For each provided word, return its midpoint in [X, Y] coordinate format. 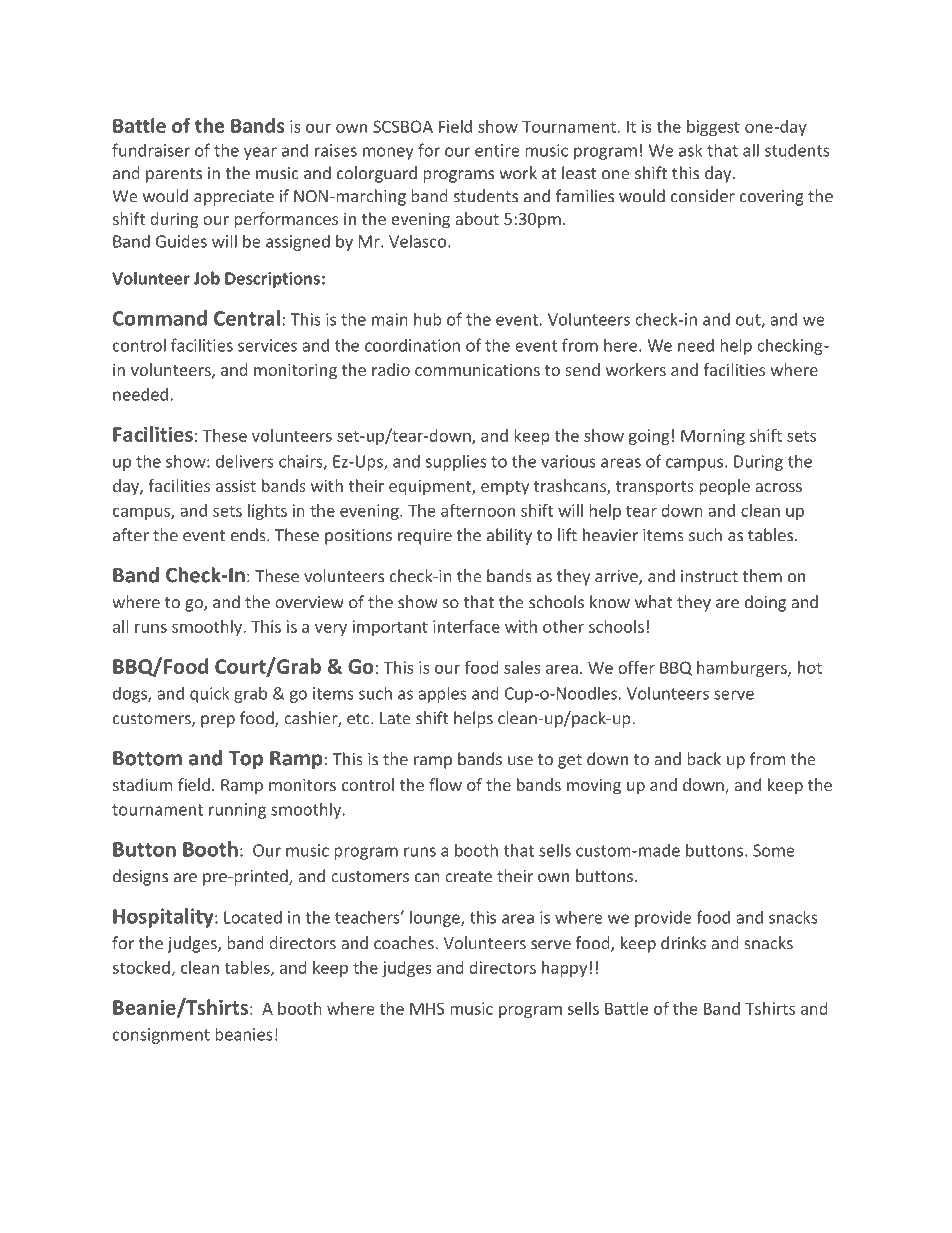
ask [691, 150]
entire [497, 150]
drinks [683, 943]
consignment [161, 1036]
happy [564, 969]
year [260, 153]
